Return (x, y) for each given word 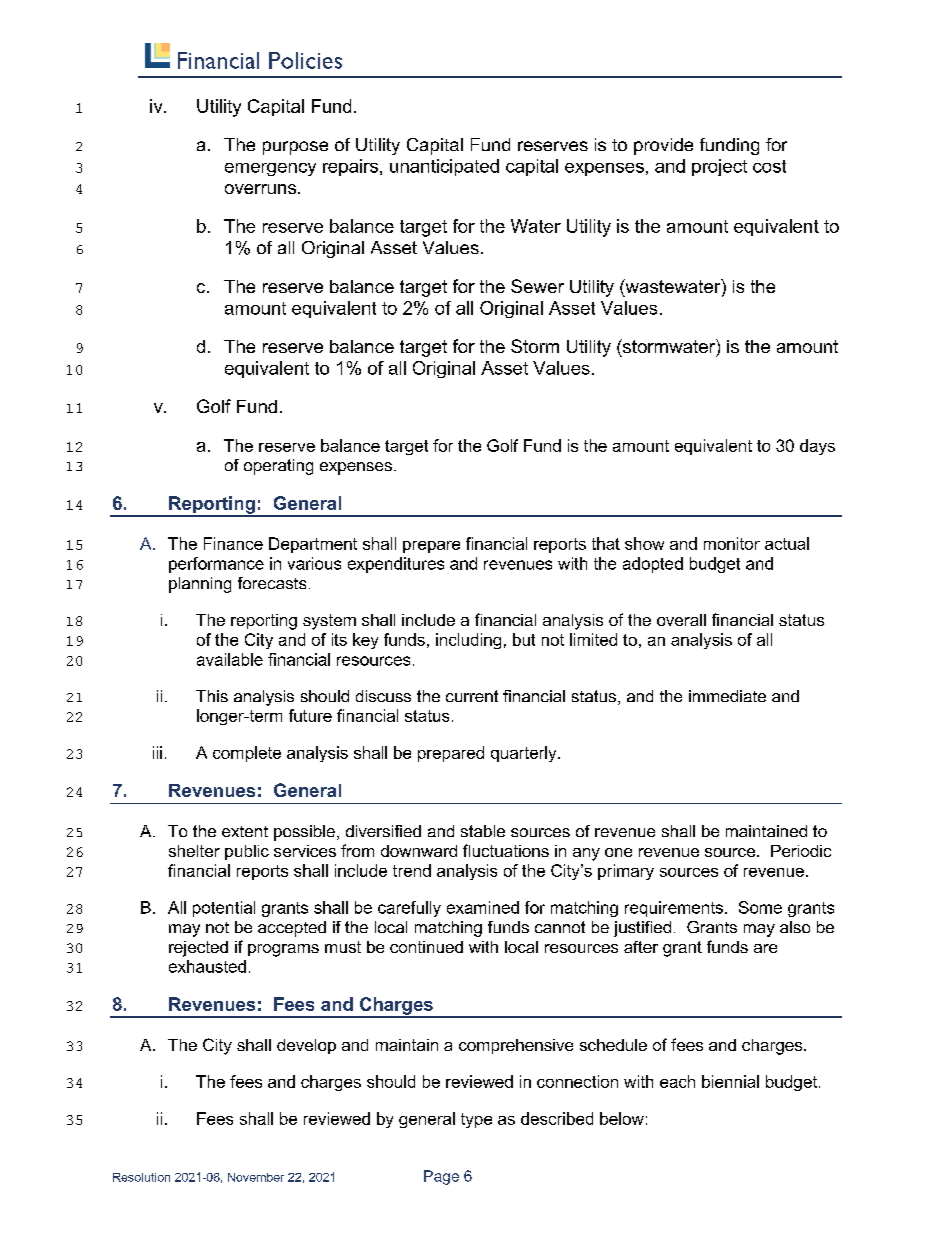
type (476, 1120)
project (719, 167)
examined (483, 907)
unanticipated (444, 167)
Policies (305, 60)
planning (200, 585)
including (468, 641)
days (817, 447)
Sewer (537, 286)
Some (760, 907)
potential (224, 909)
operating (278, 467)
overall (681, 620)
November (256, 1177)
